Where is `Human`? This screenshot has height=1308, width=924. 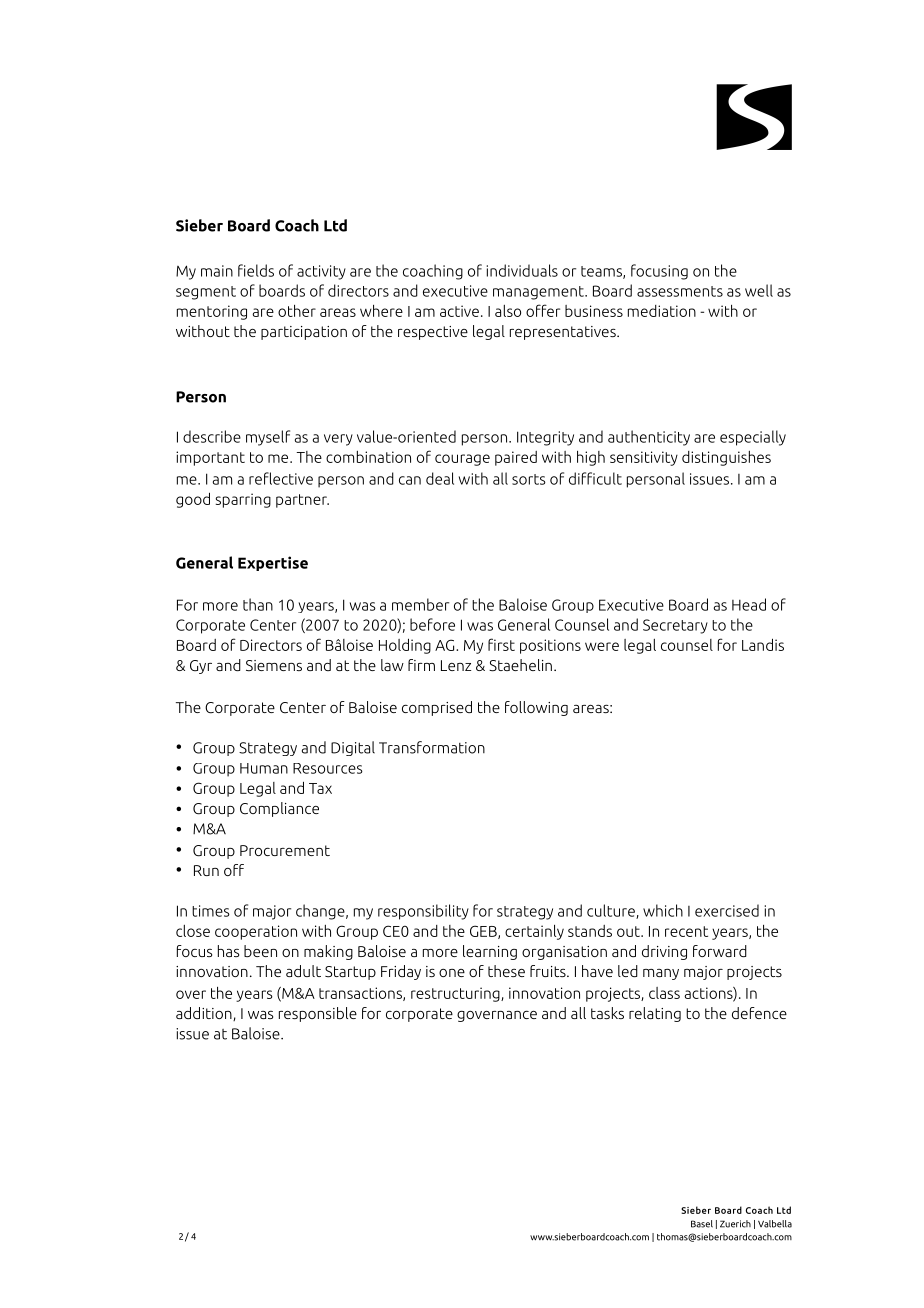 Human is located at coordinates (264, 768).
